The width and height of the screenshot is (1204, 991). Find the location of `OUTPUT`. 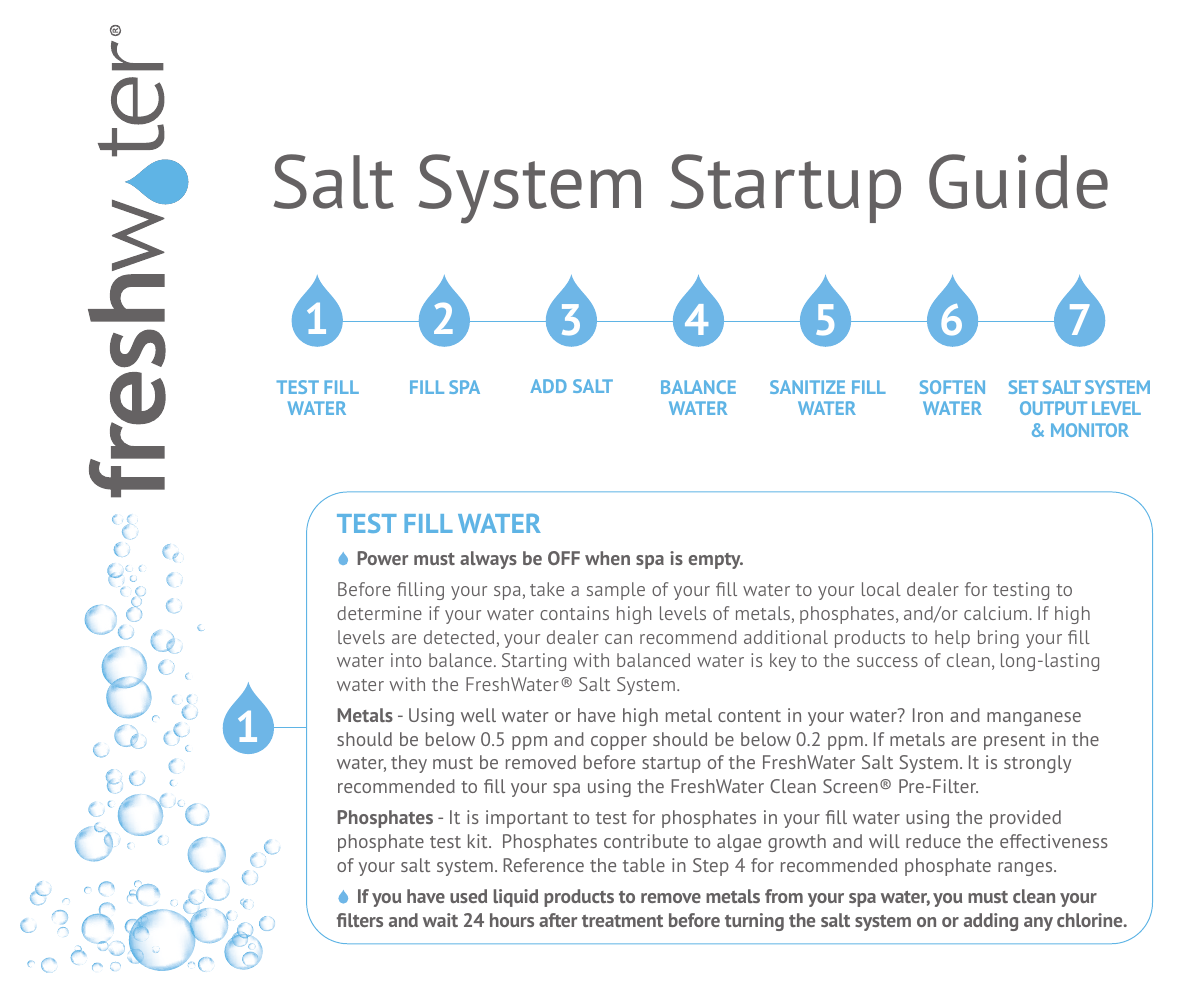

OUTPUT is located at coordinates (1053, 408).
